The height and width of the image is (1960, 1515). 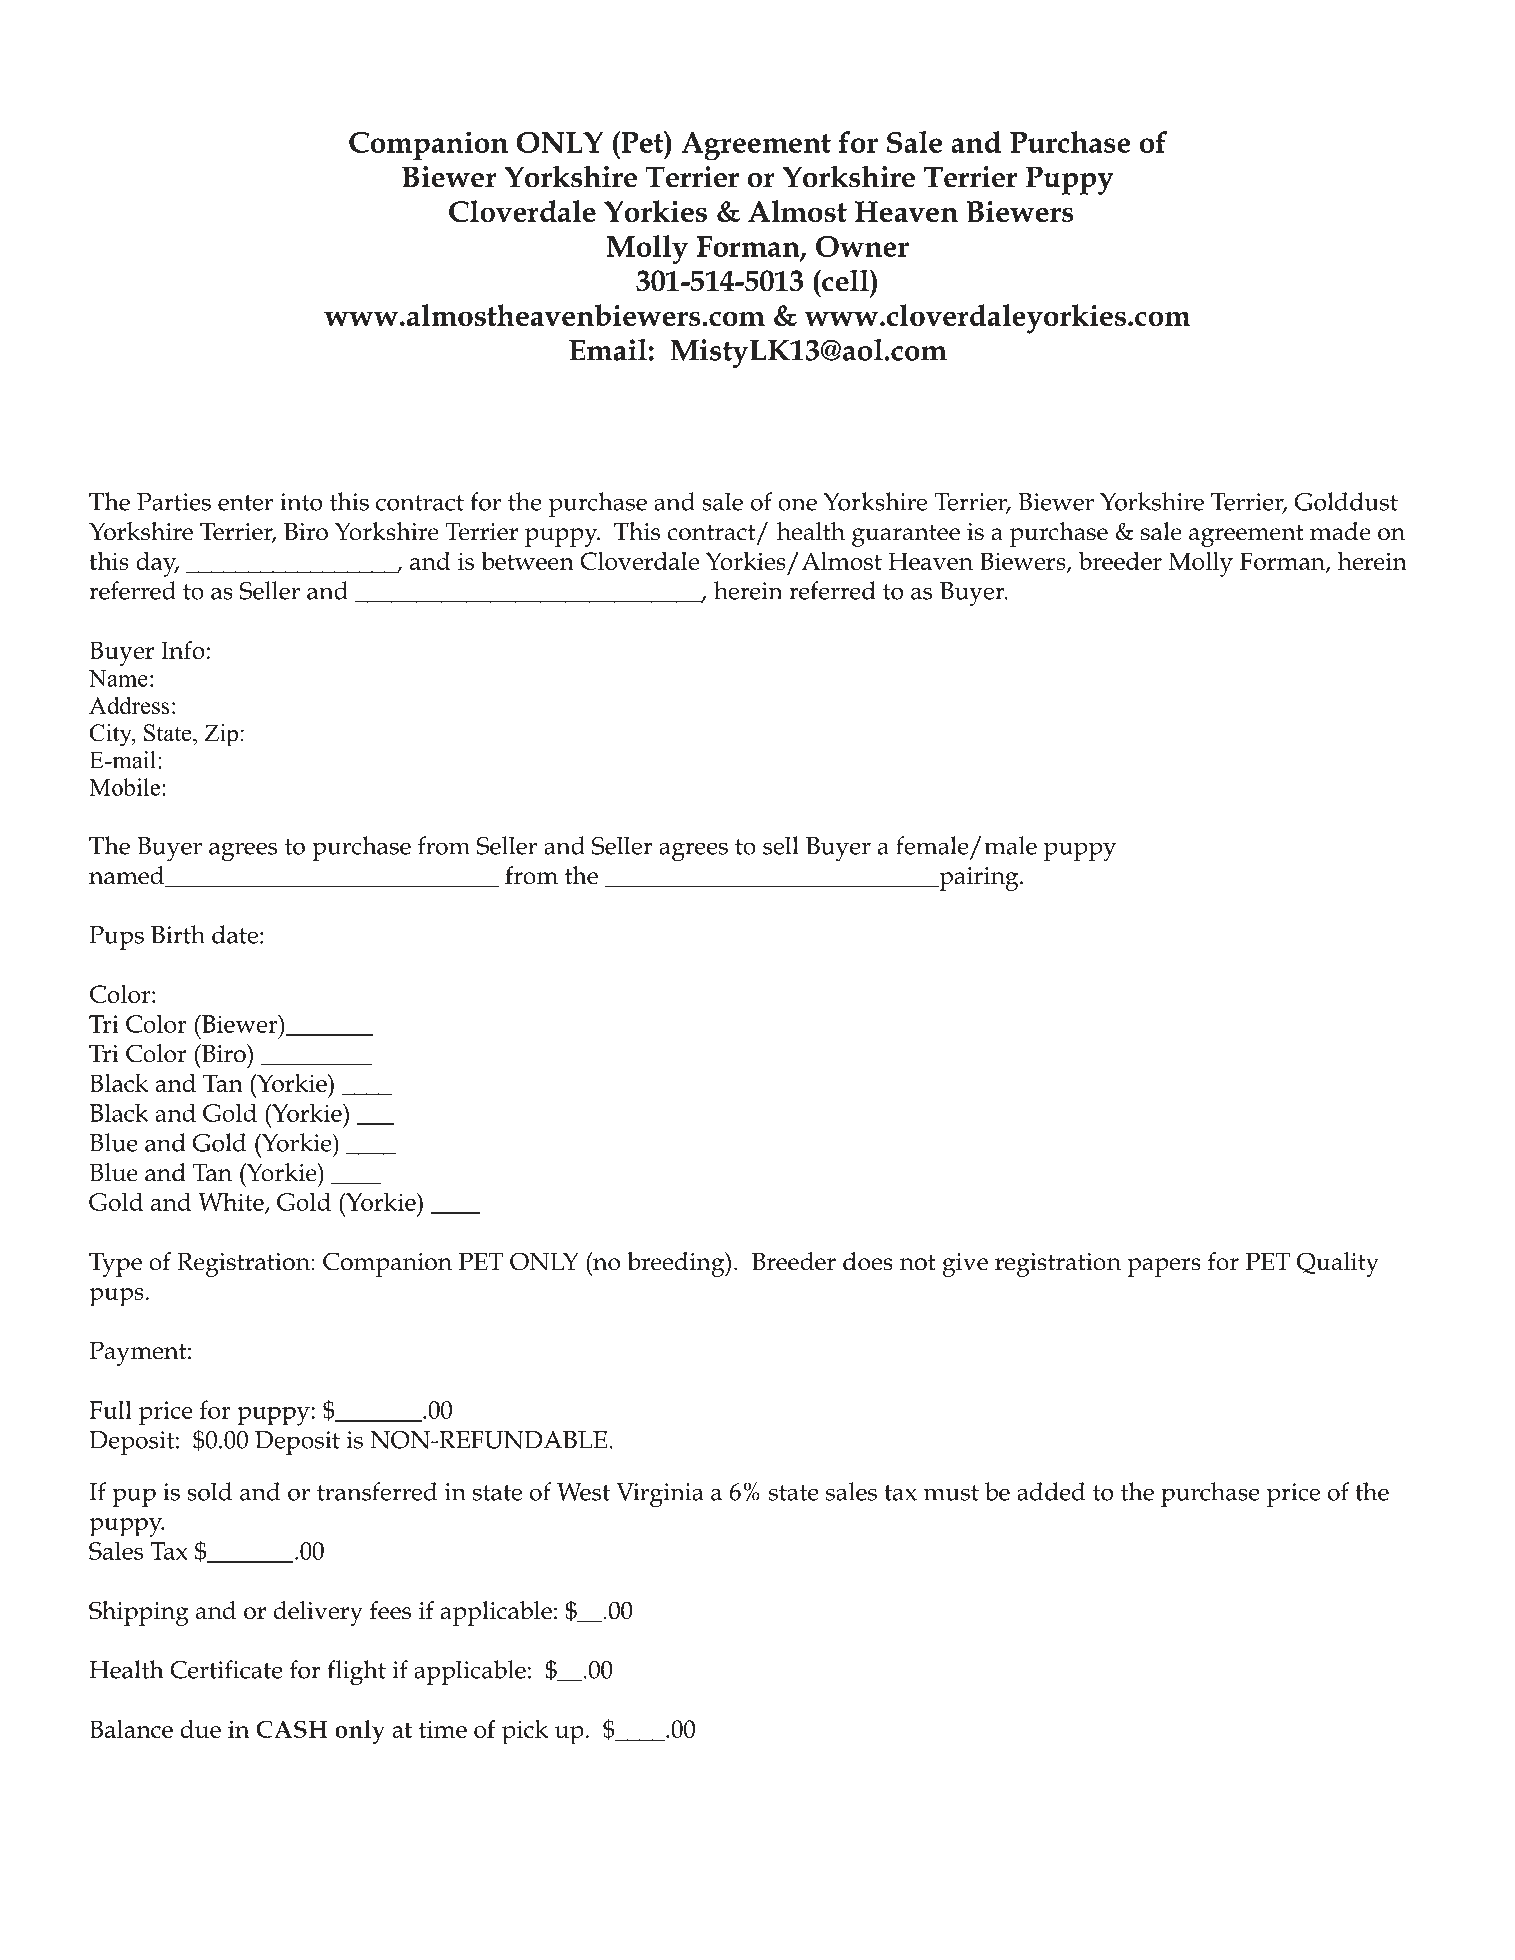 I want to click on Certificate, so click(x=226, y=1669).
